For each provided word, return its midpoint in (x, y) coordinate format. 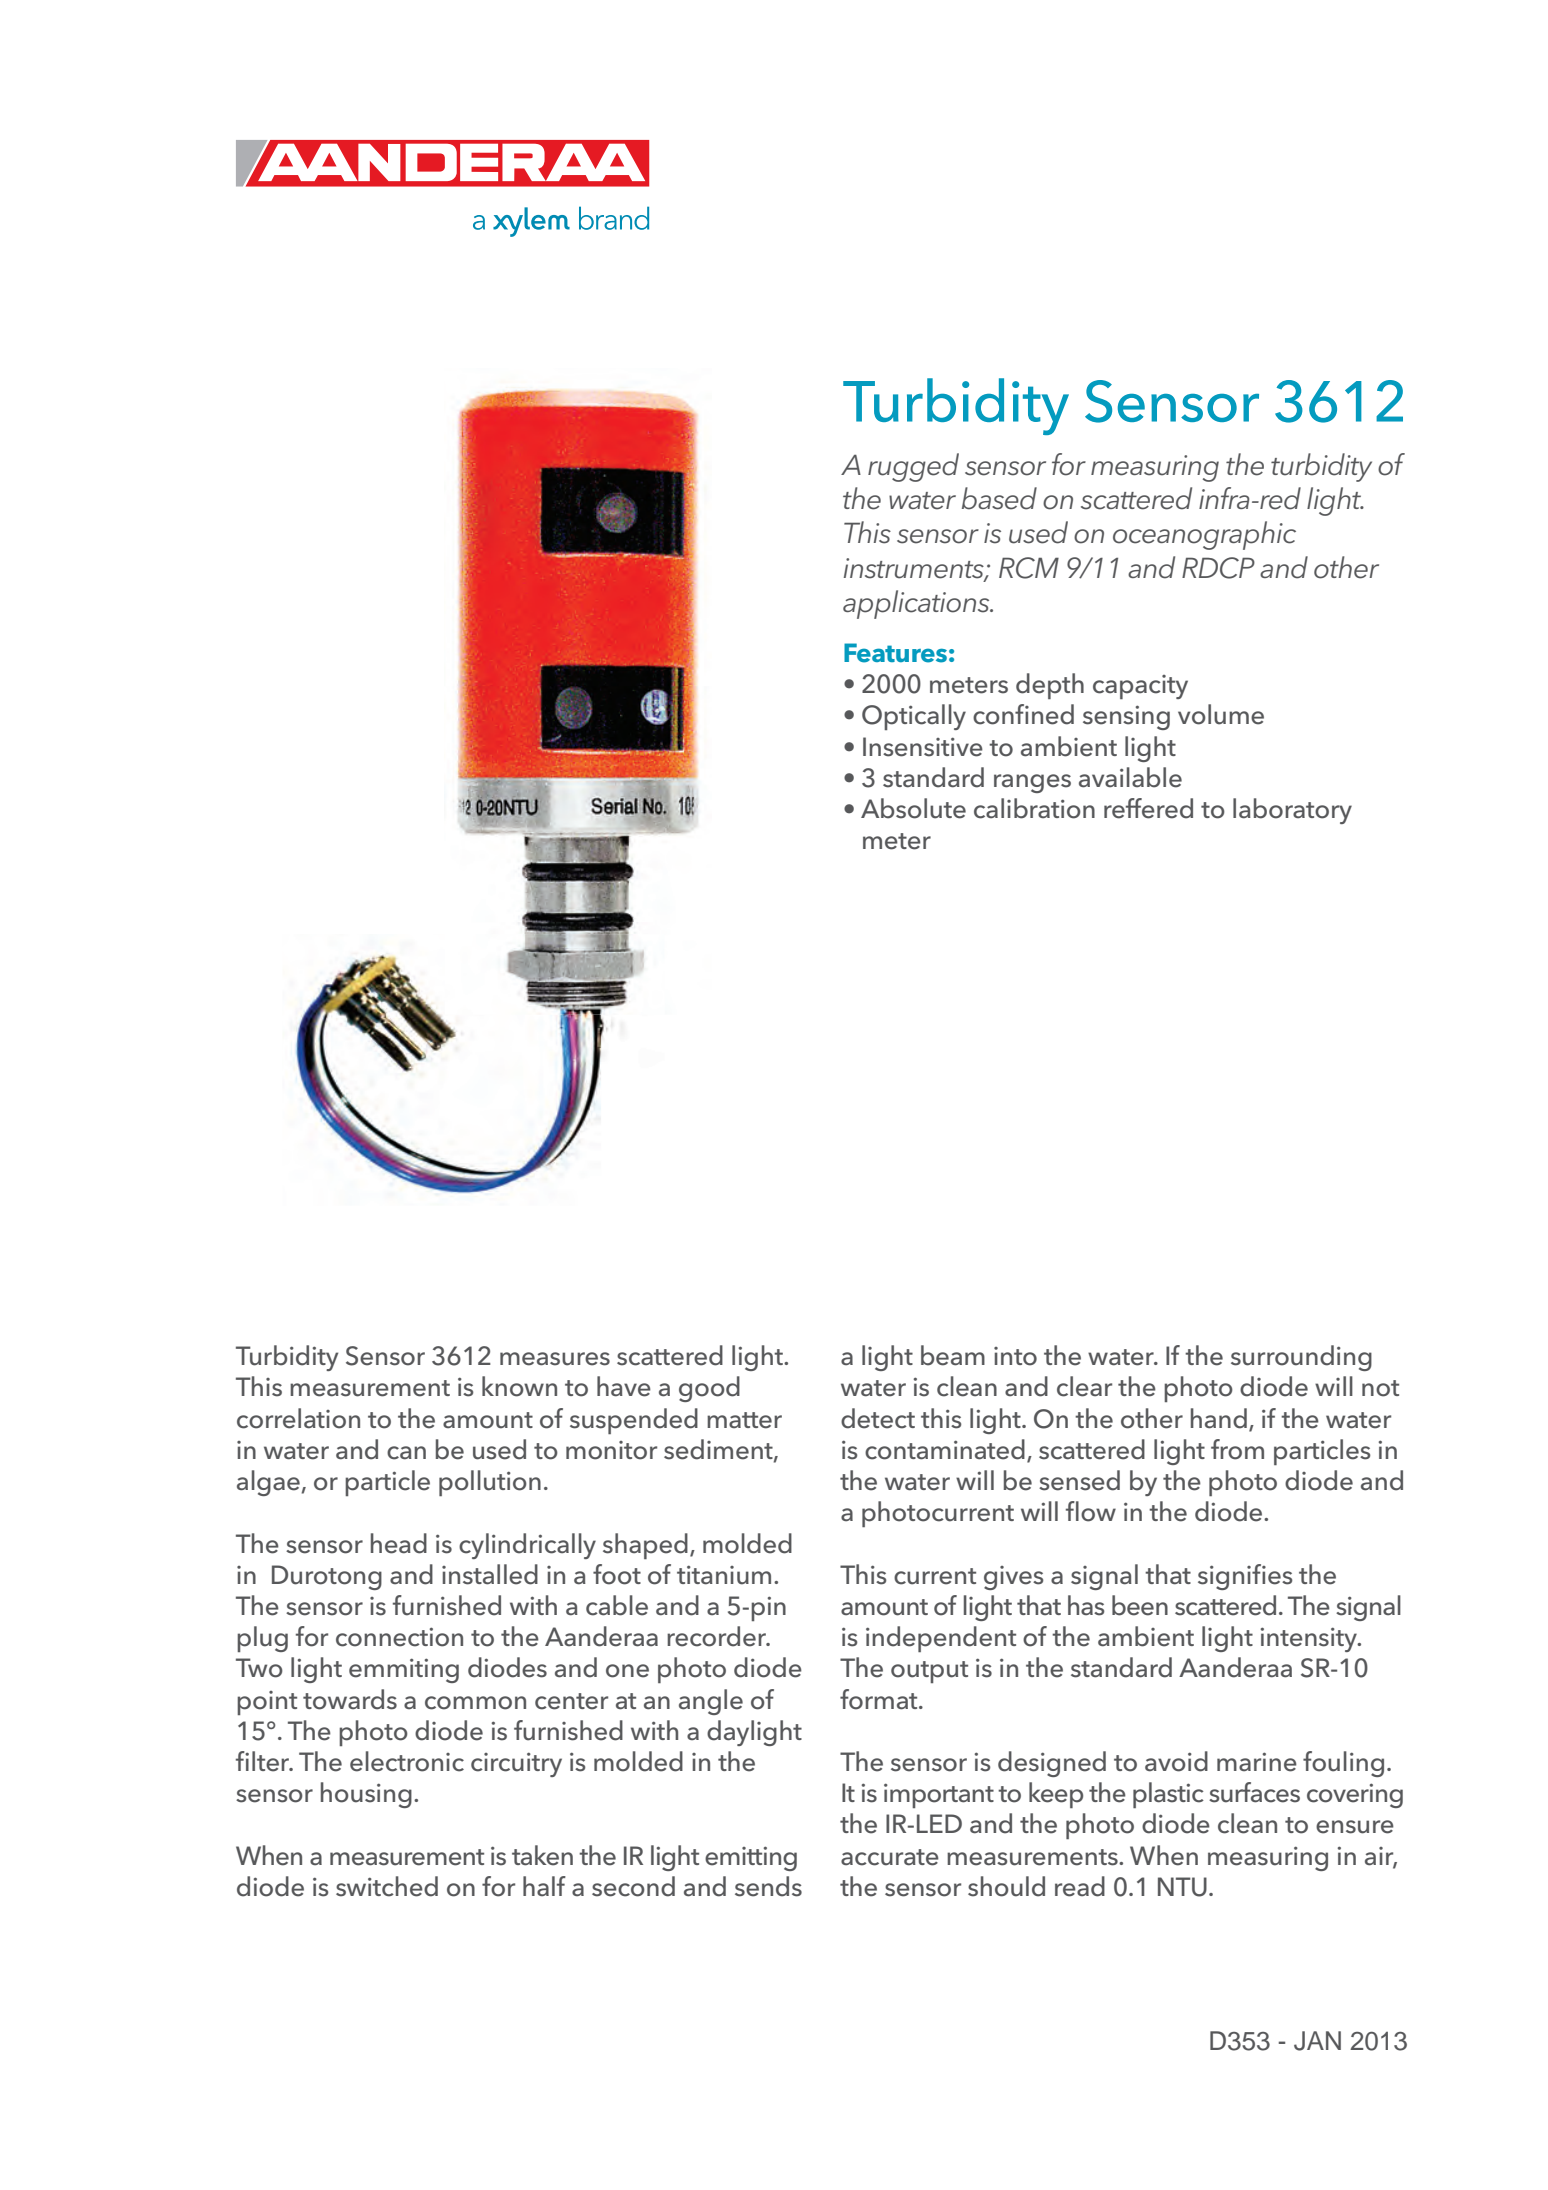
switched (387, 1886)
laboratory (1292, 811)
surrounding (1301, 1358)
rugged (913, 467)
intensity (1310, 1639)
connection (399, 1637)
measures (555, 1359)
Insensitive (923, 747)
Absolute (913, 808)
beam (953, 1355)
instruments (915, 569)
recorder (717, 1636)
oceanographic (1204, 535)
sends (768, 1886)
